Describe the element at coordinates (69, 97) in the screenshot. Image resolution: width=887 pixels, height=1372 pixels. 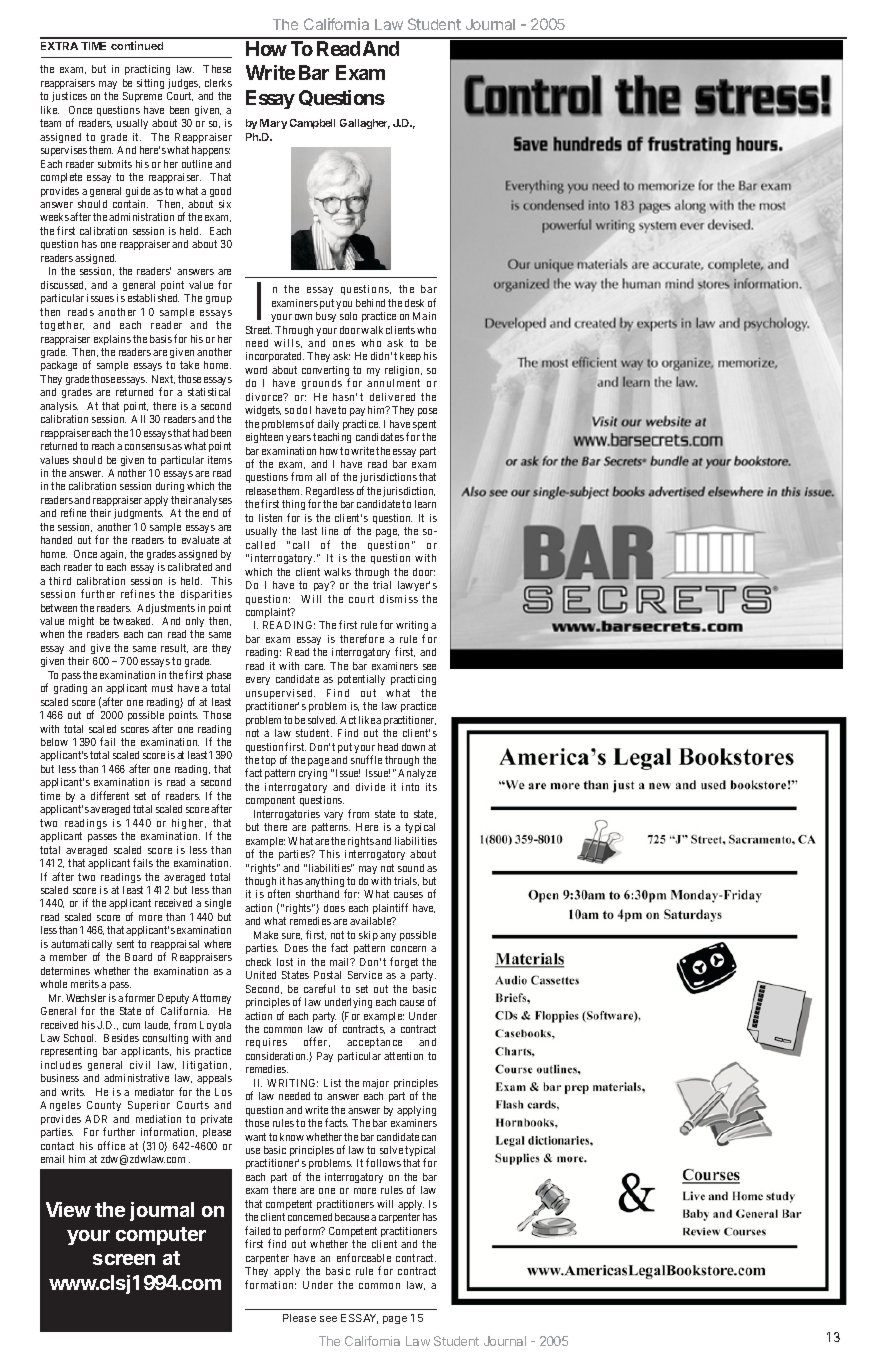
I see `justices` at that location.
